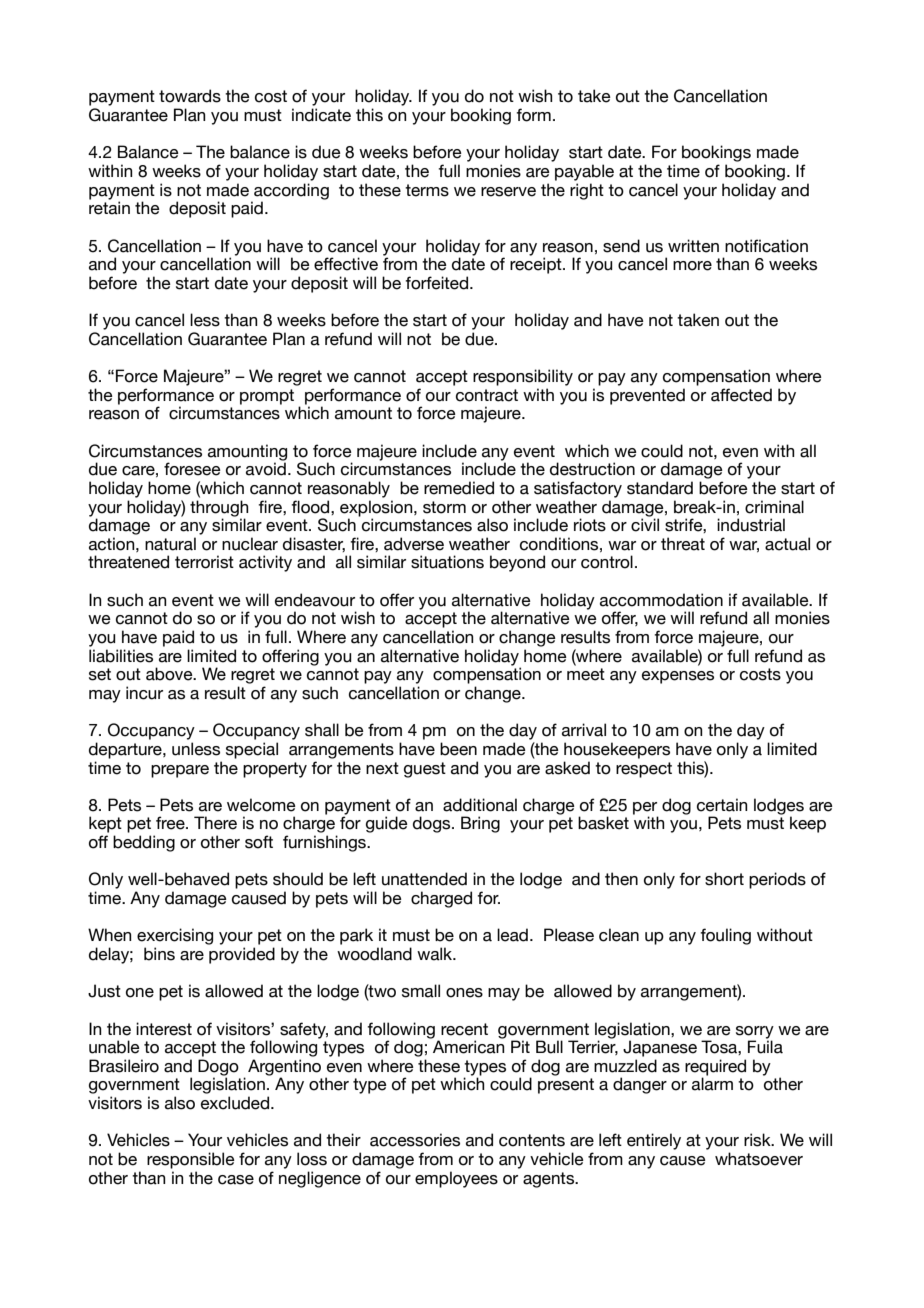  Describe the element at coordinates (584, 172) in the screenshot. I see `payable` at that location.
